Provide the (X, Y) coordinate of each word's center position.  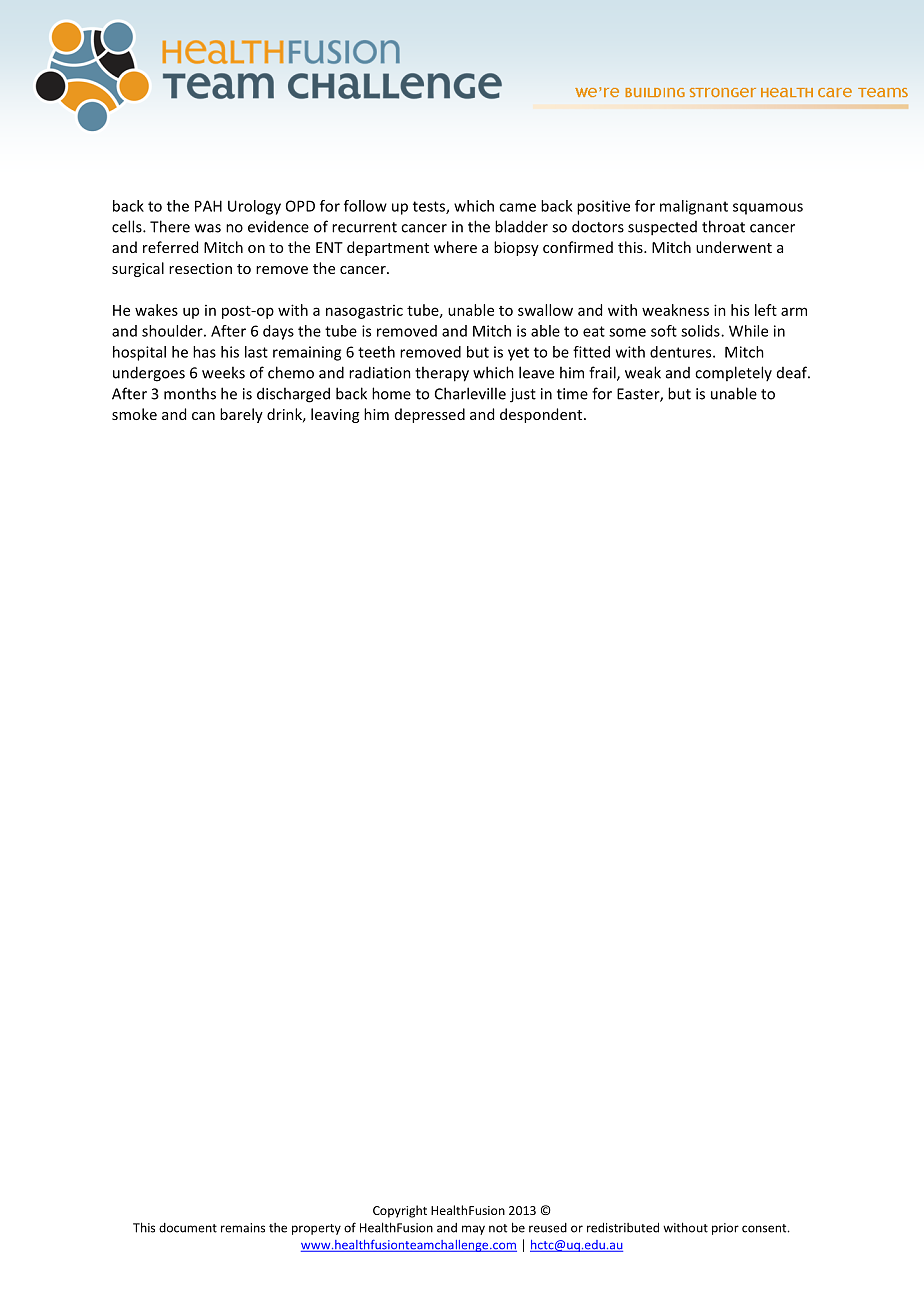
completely (733, 373)
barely (241, 415)
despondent (542, 415)
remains (243, 1228)
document (188, 1228)
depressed (430, 415)
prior (725, 1229)
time (572, 394)
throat (723, 226)
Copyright (400, 1211)
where (455, 247)
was (208, 228)
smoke (134, 414)
